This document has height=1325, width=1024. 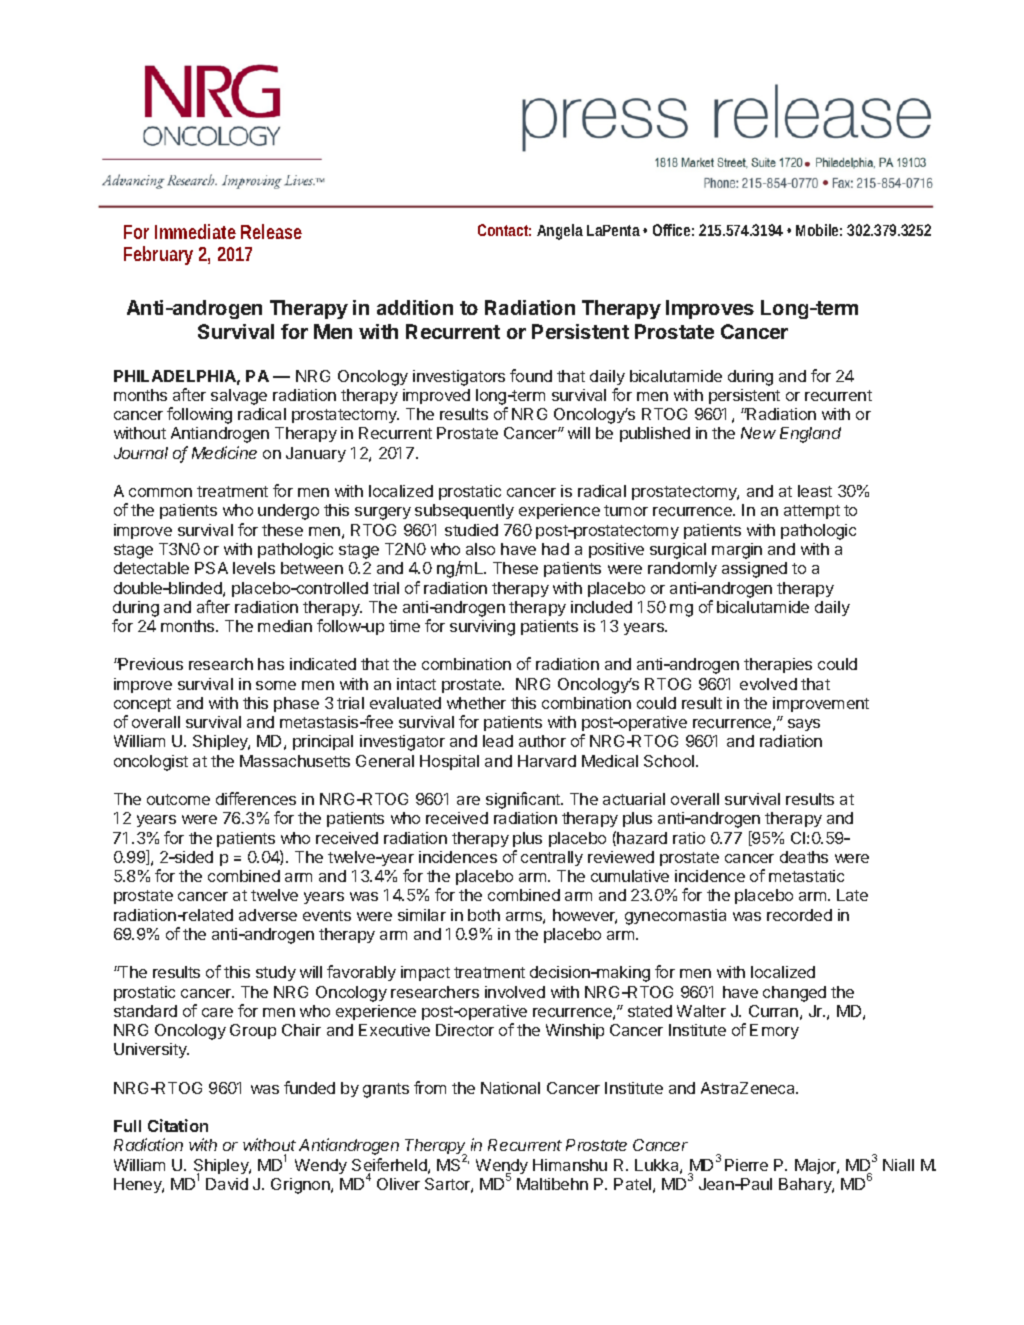 What do you see at coordinates (195, 231) in the document?
I see `Immediate` at bounding box center [195, 231].
